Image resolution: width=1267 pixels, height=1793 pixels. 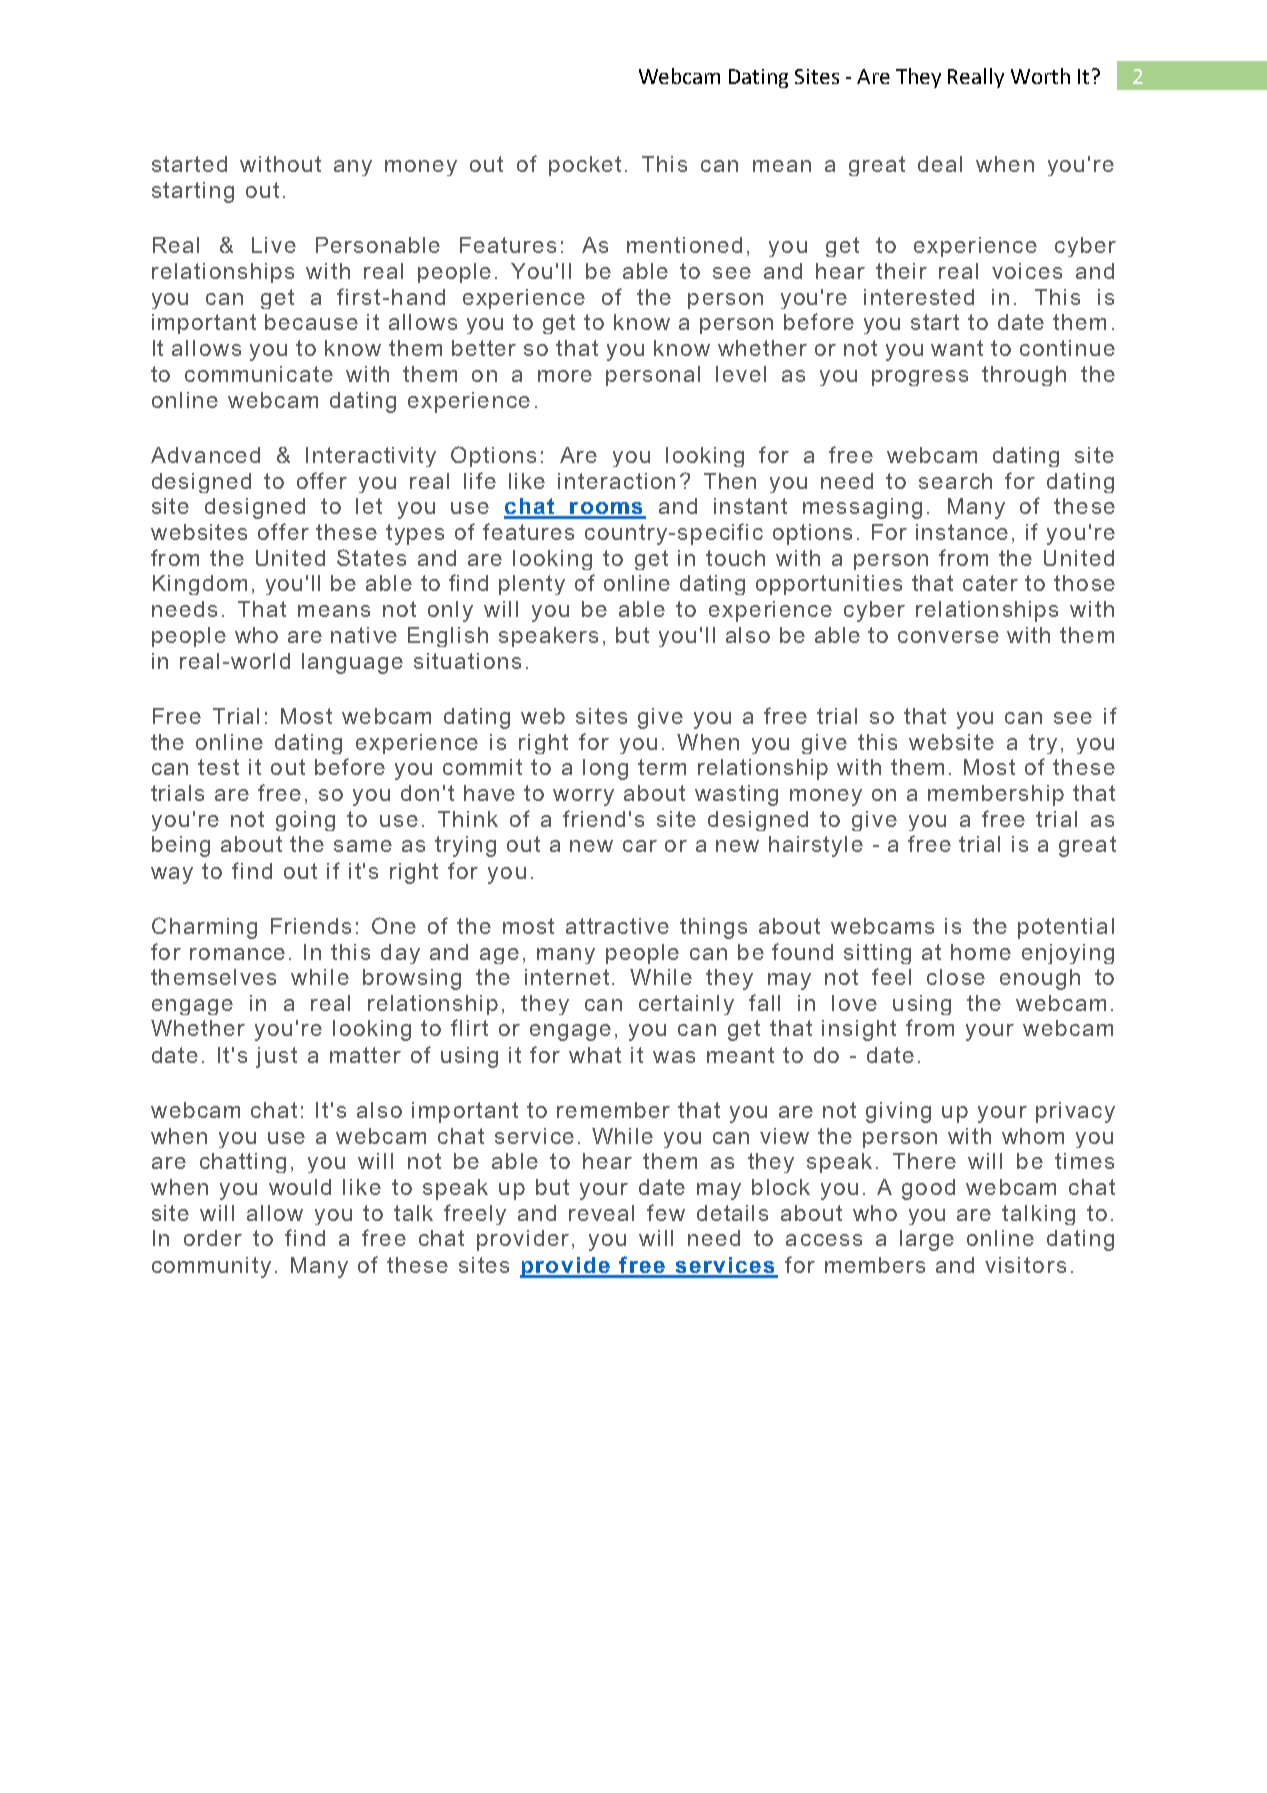 What do you see at coordinates (1040, 76) in the screenshot?
I see `Worth` at bounding box center [1040, 76].
